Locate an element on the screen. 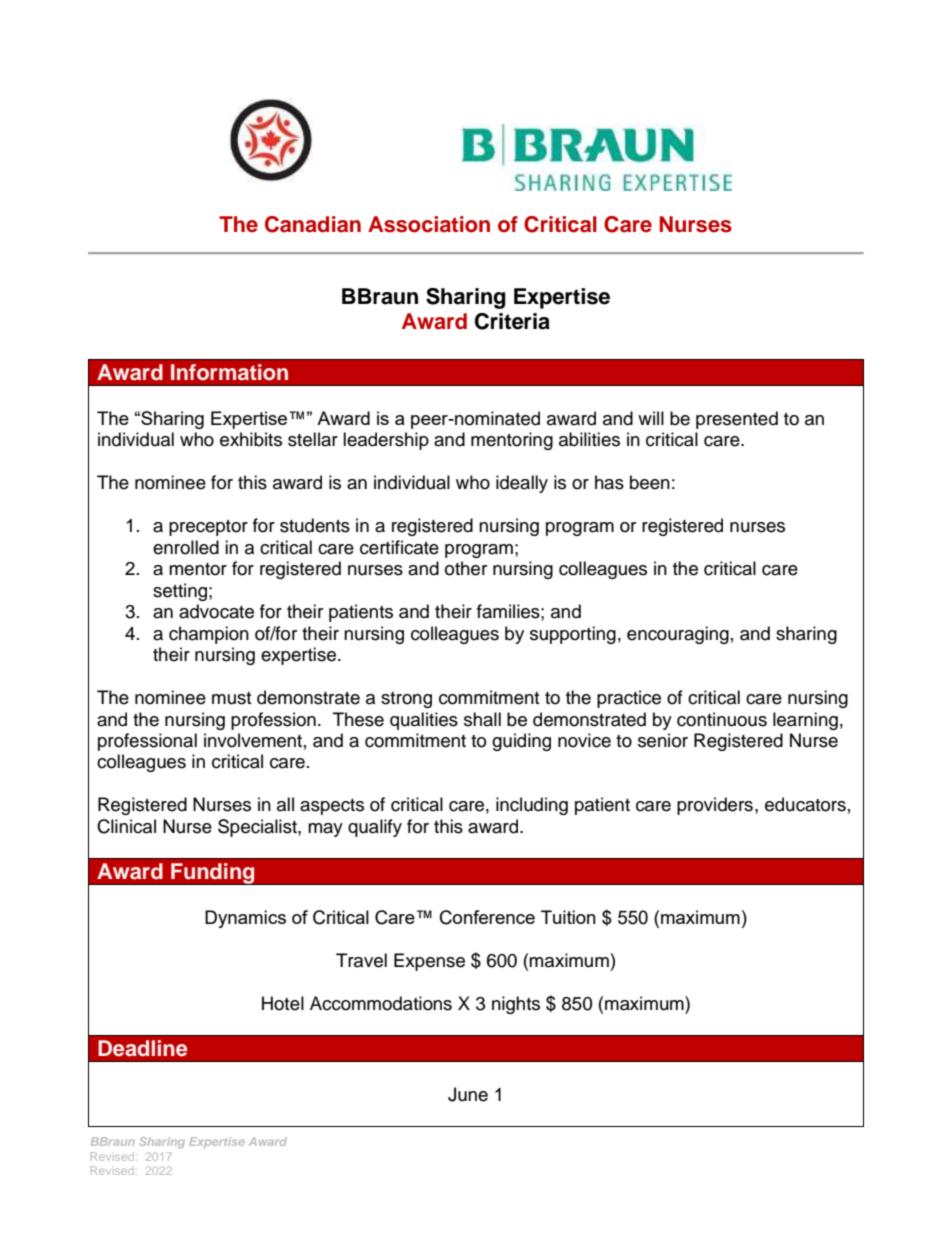 The height and width of the screenshot is (1233, 952). Criteria is located at coordinates (512, 321).
